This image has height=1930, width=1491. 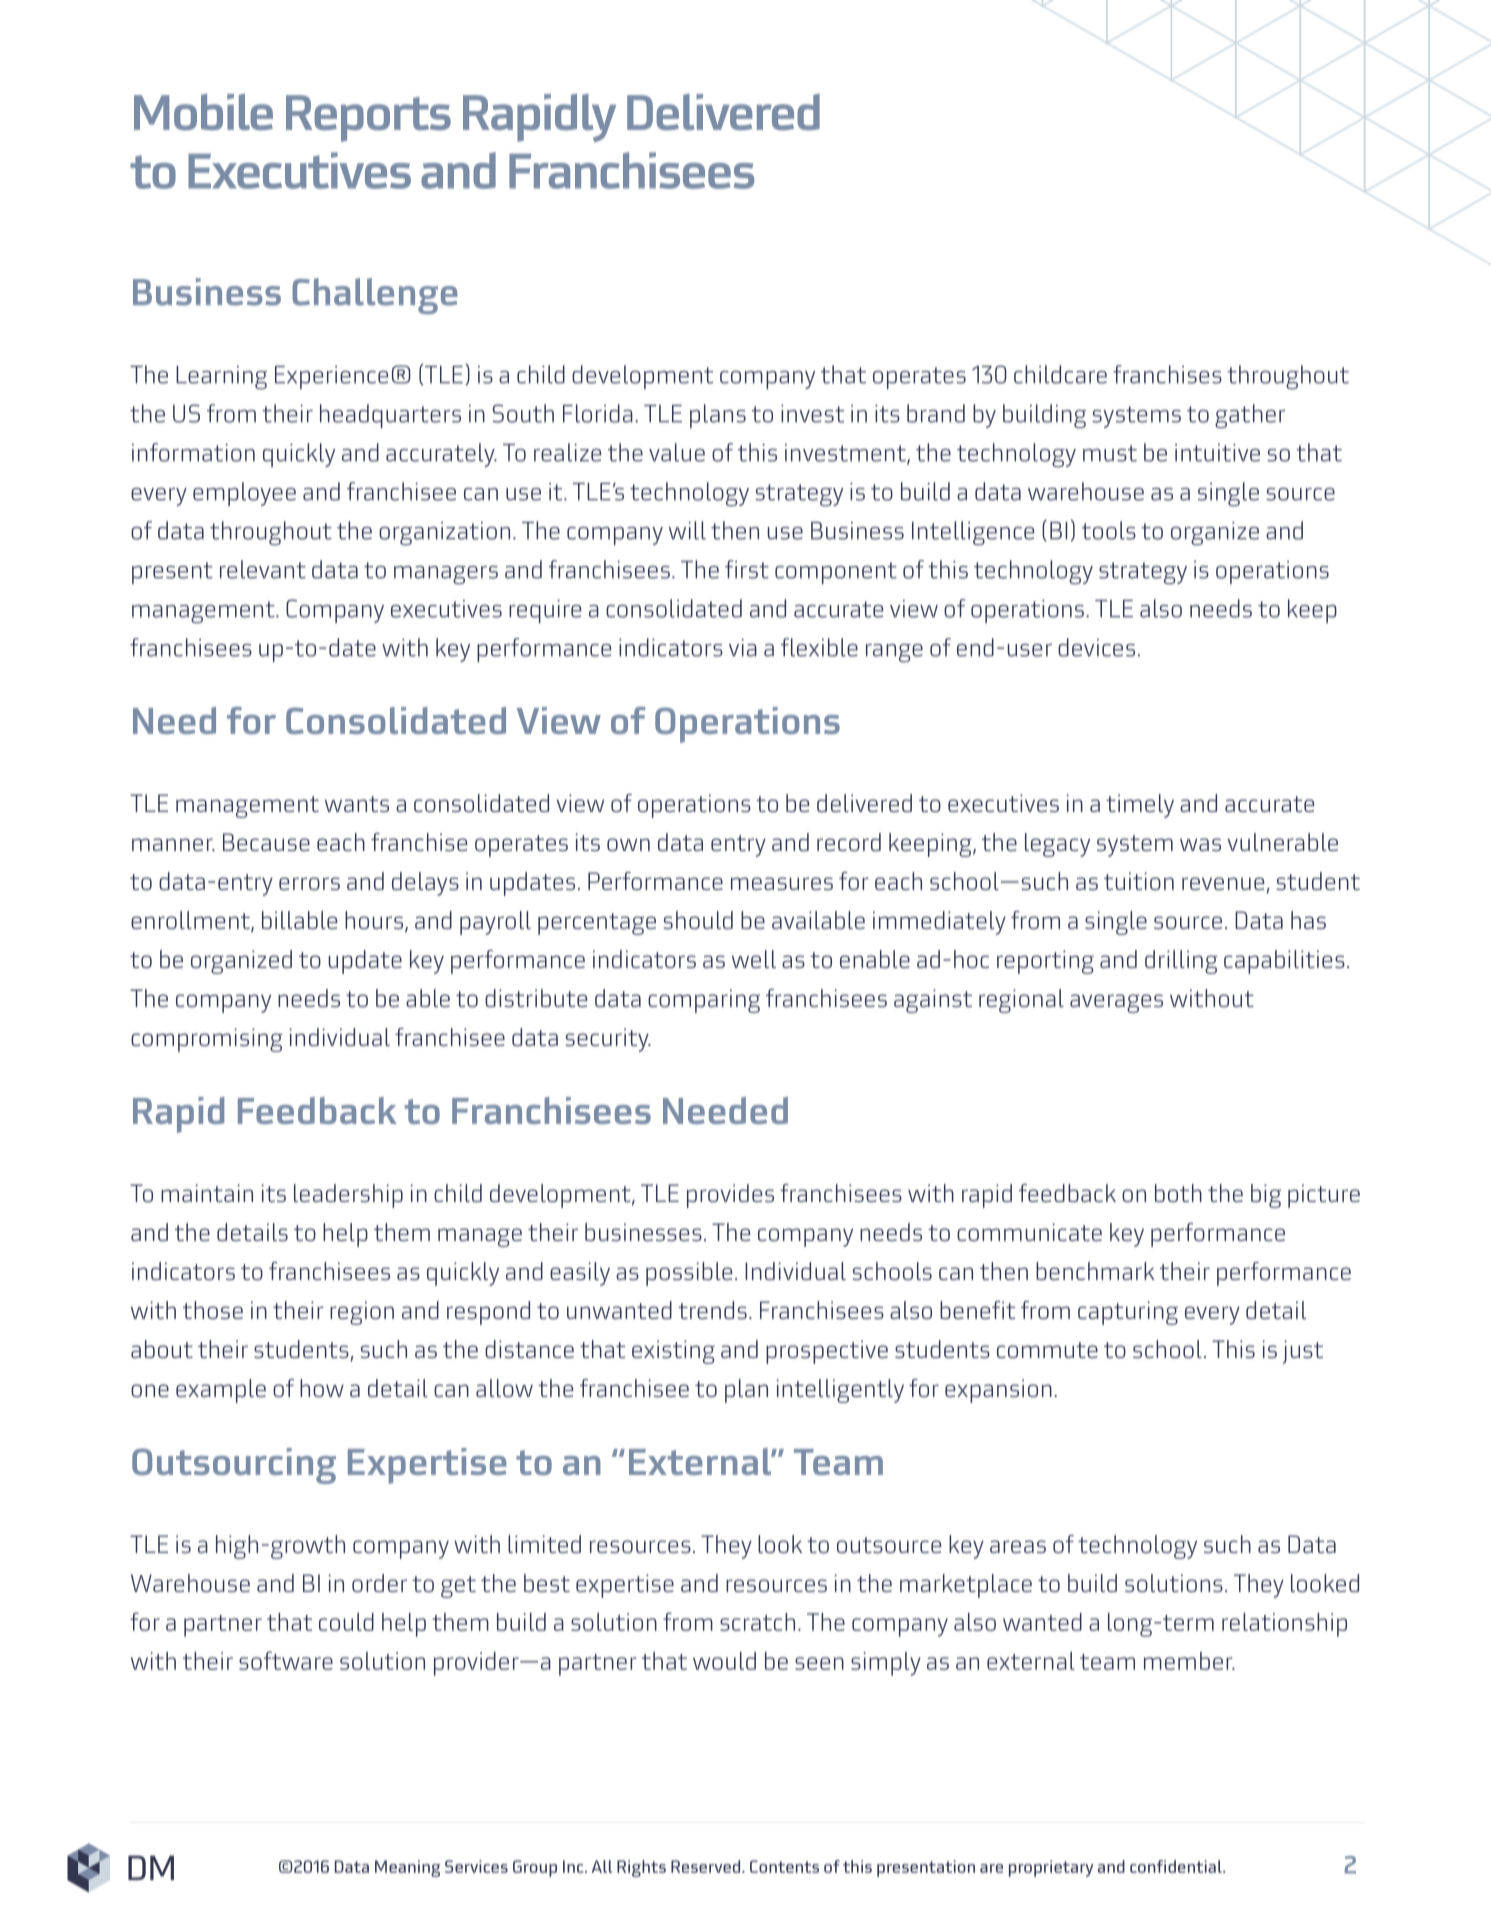 I want to click on wants, so click(x=357, y=804).
